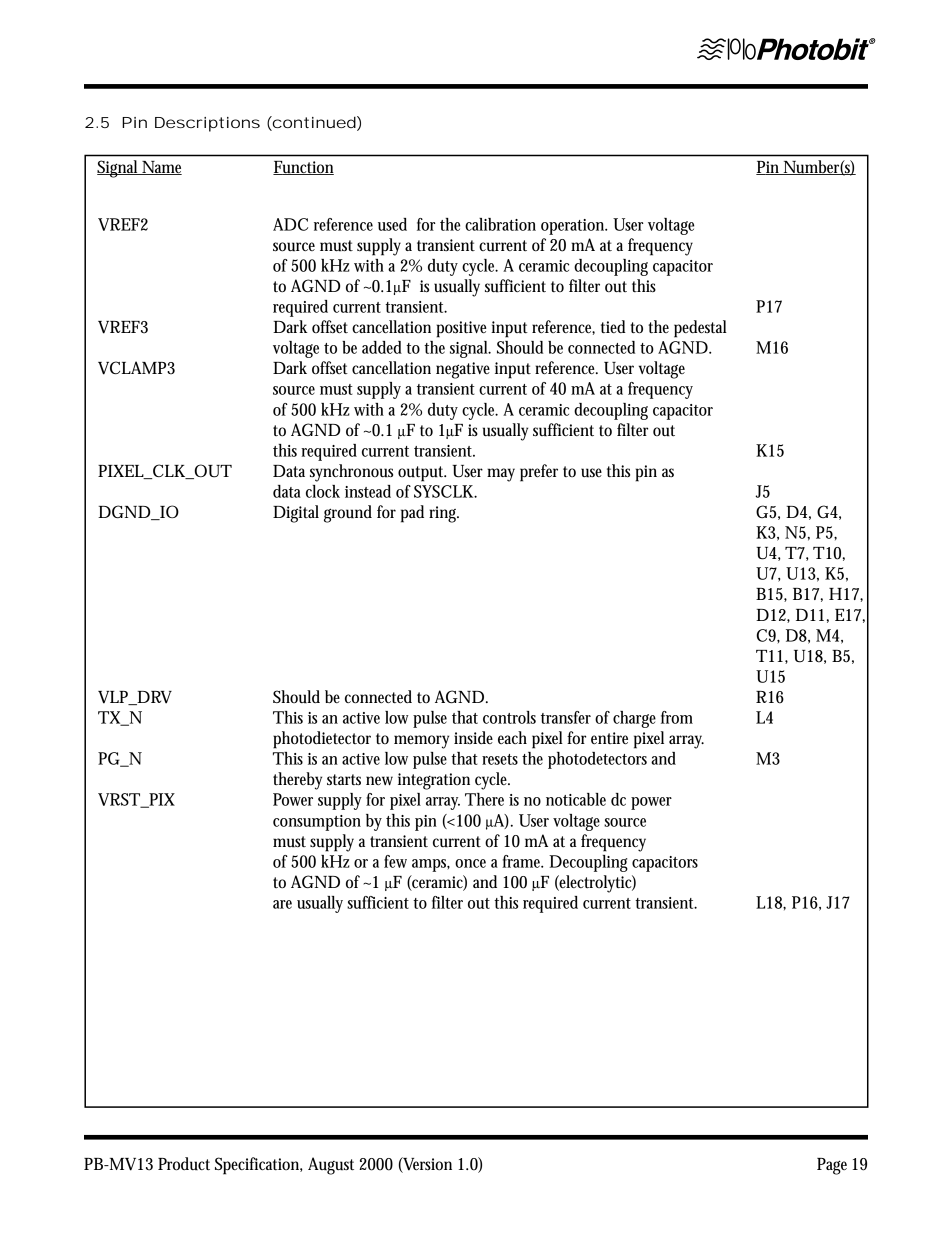 Image resolution: width=952 pixels, height=1233 pixels. Describe the element at coordinates (501, 475) in the screenshot. I see `may` at that location.
